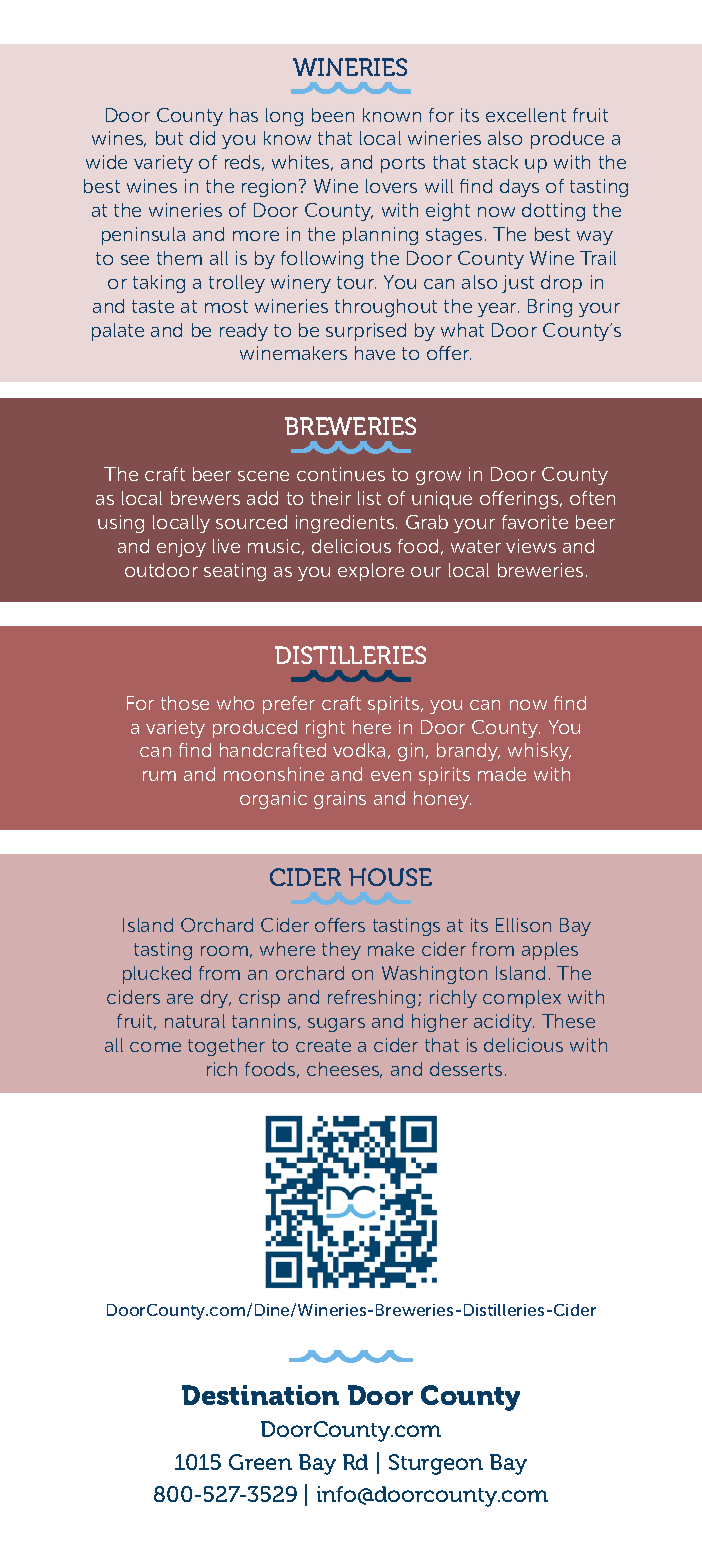 The height and width of the image is (1568, 702). What do you see at coordinates (205, 498) in the image?
I see `brewers` at bounding box center [205, 498].
